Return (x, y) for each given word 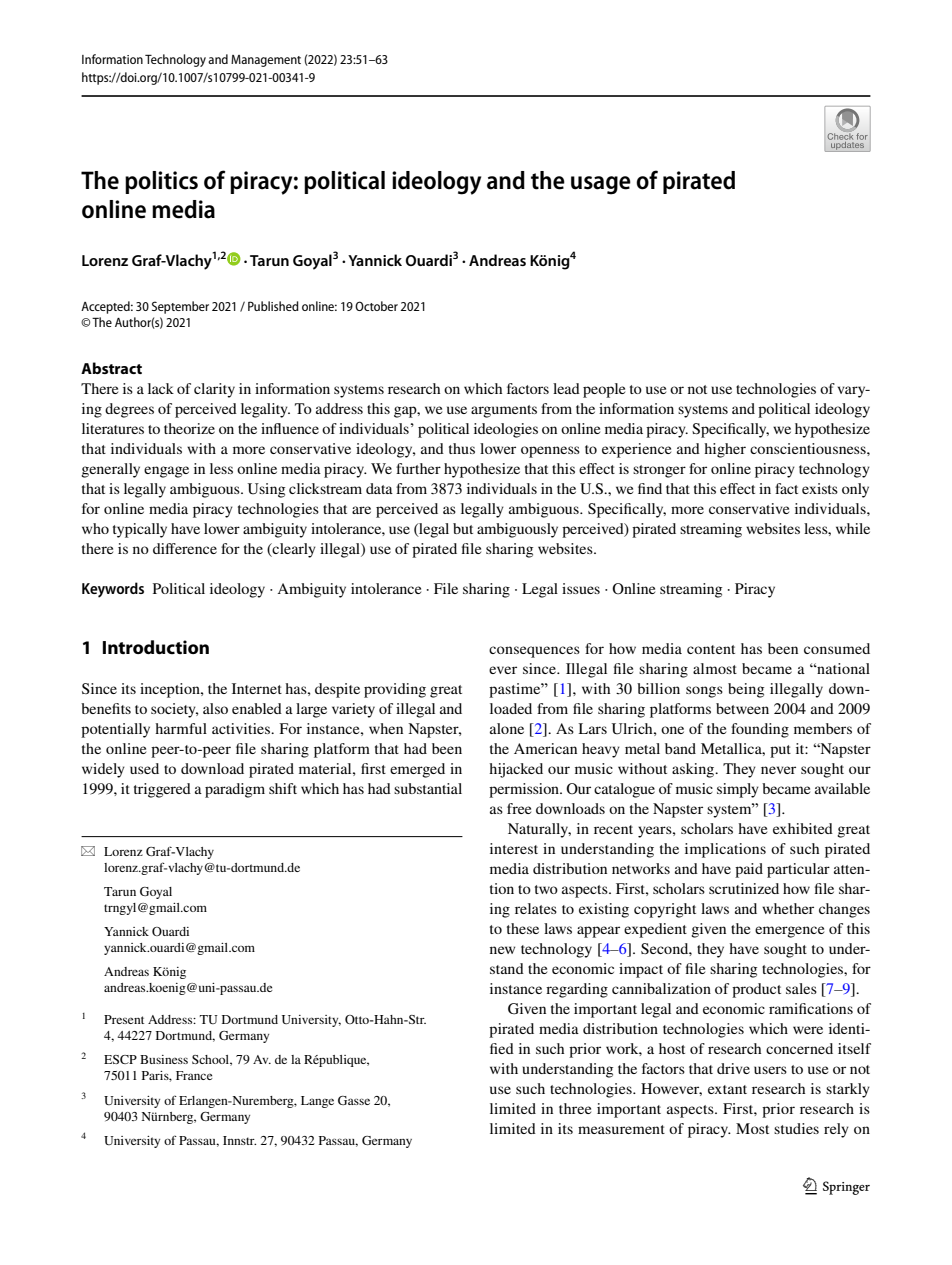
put (780, 751)
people (604, 390)
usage (601, 185)
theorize (189, 428)
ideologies (506, 430)
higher (725, 450)
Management (266, 61)
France (194, 1075)
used (144, 768)
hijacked (516, 770)
